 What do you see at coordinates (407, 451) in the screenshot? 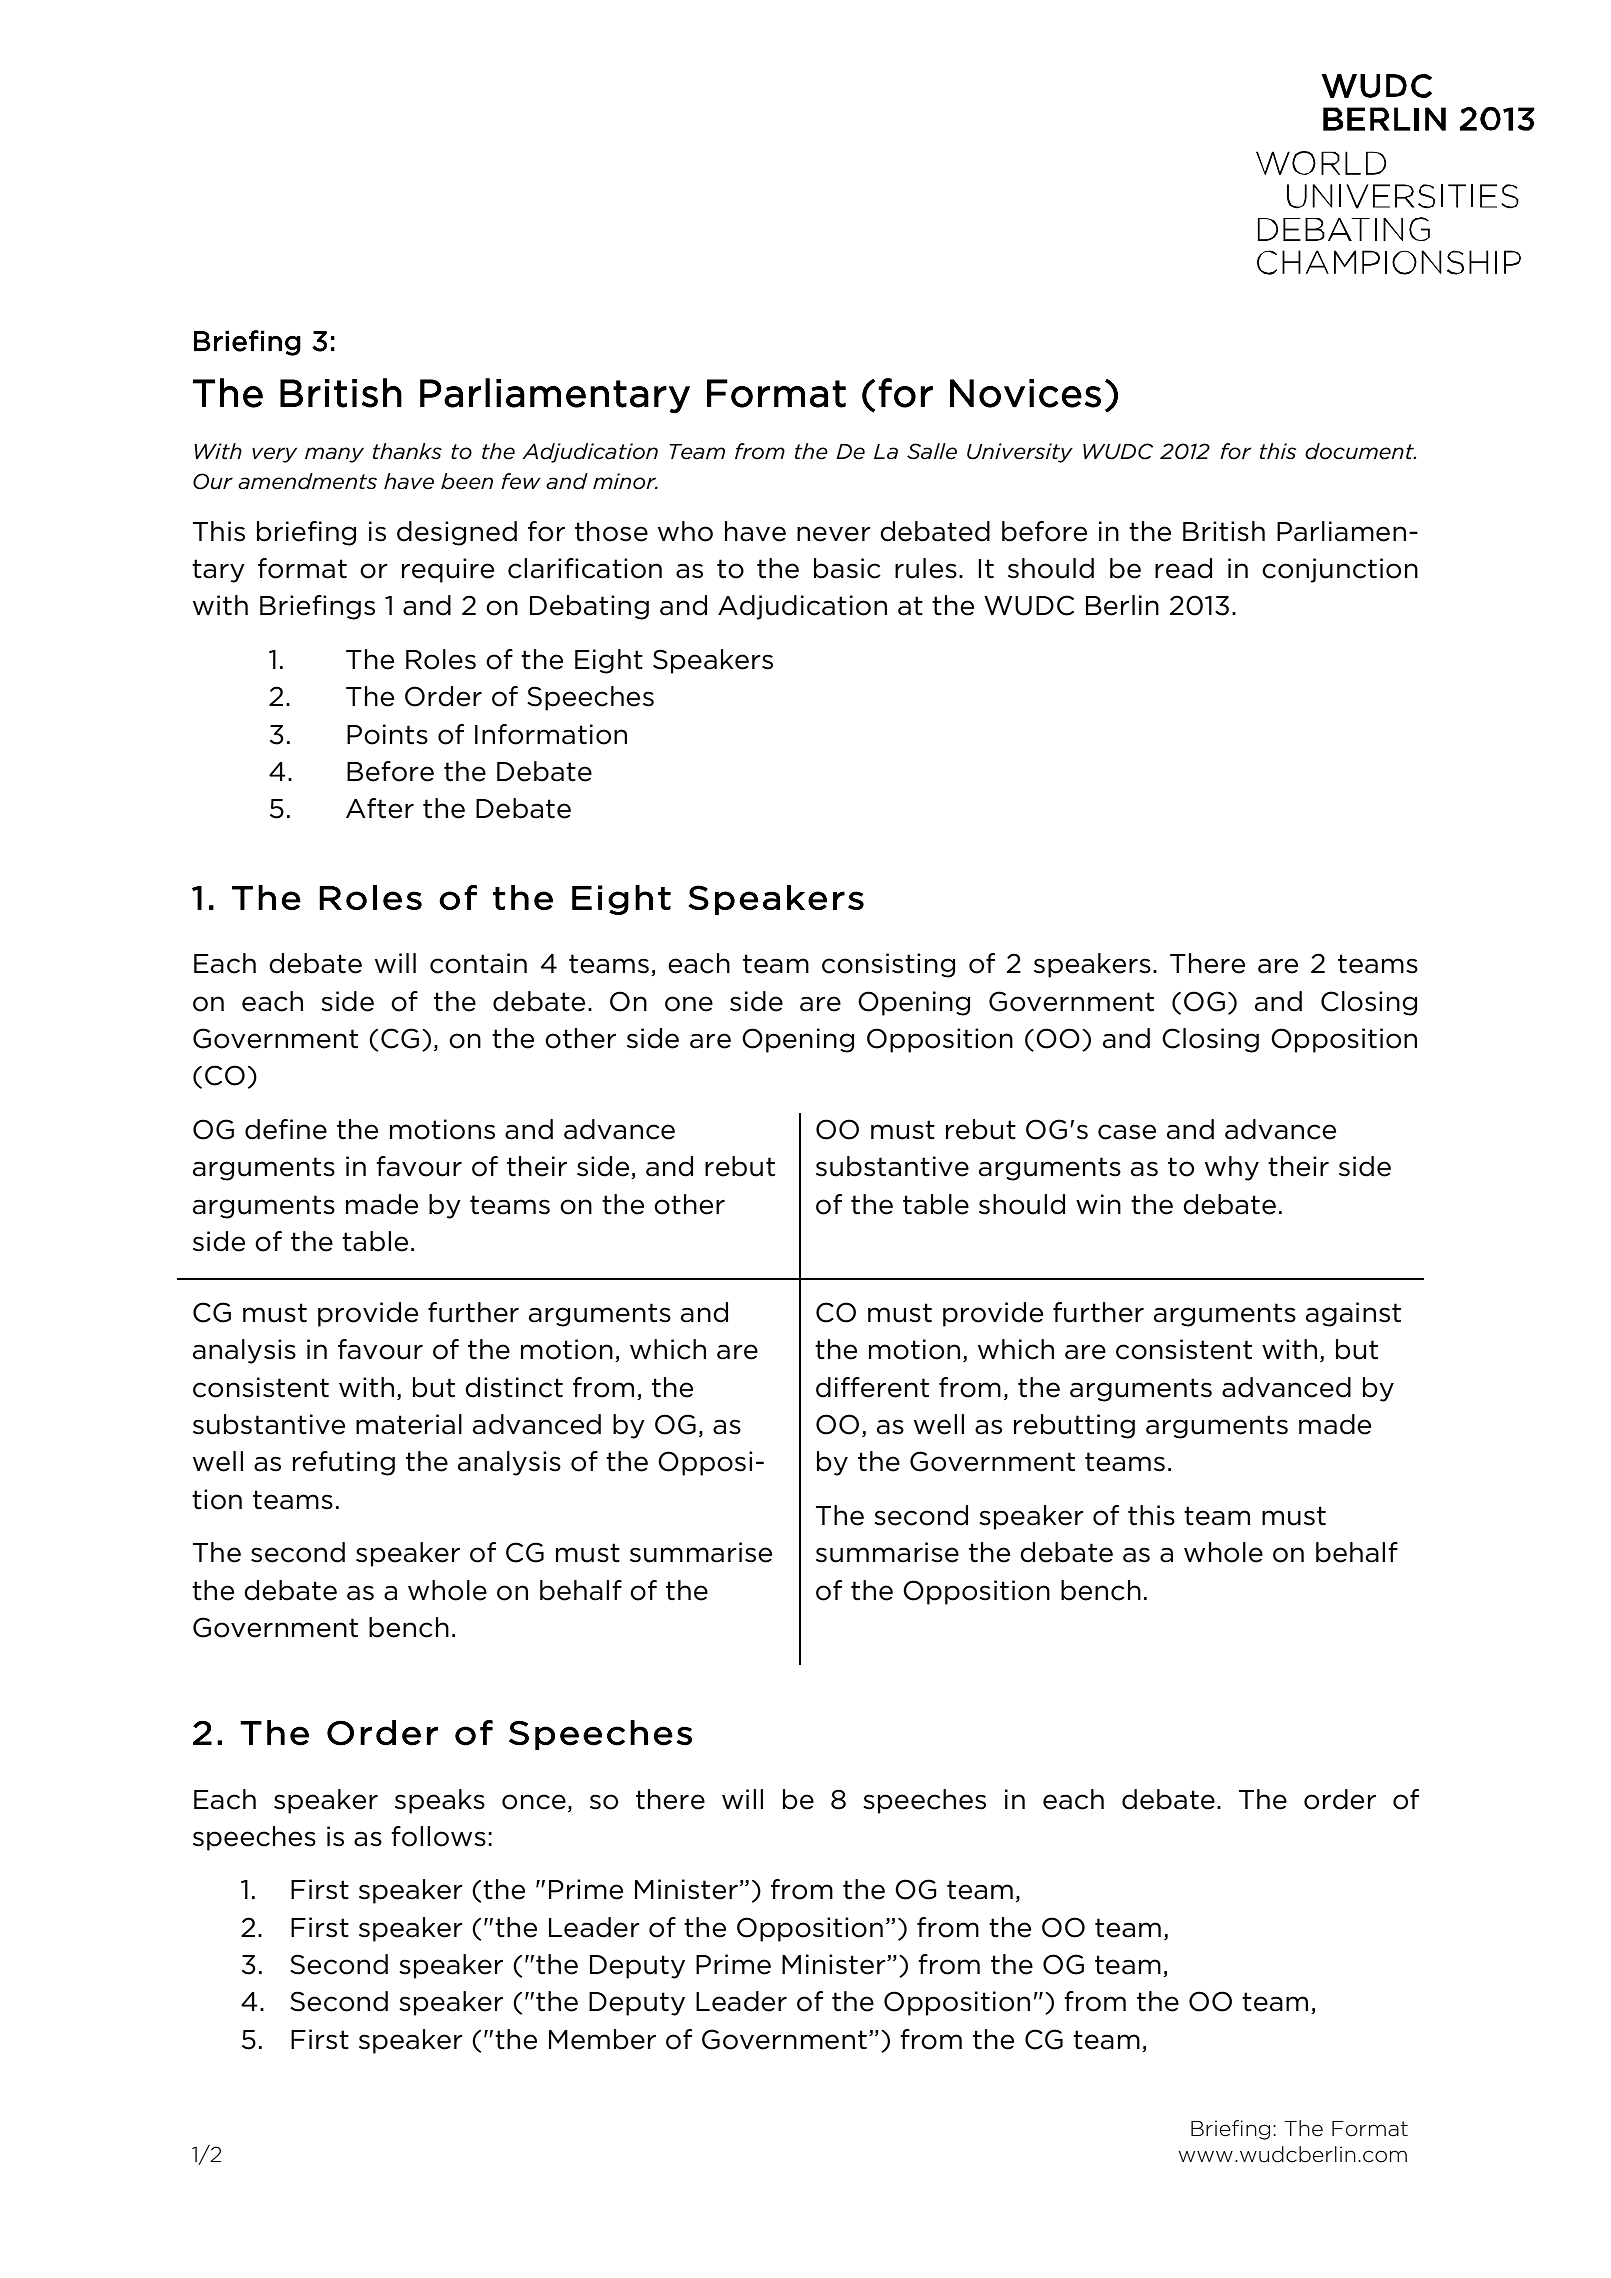
I see `thanks` at bounding box center [407, 451].
